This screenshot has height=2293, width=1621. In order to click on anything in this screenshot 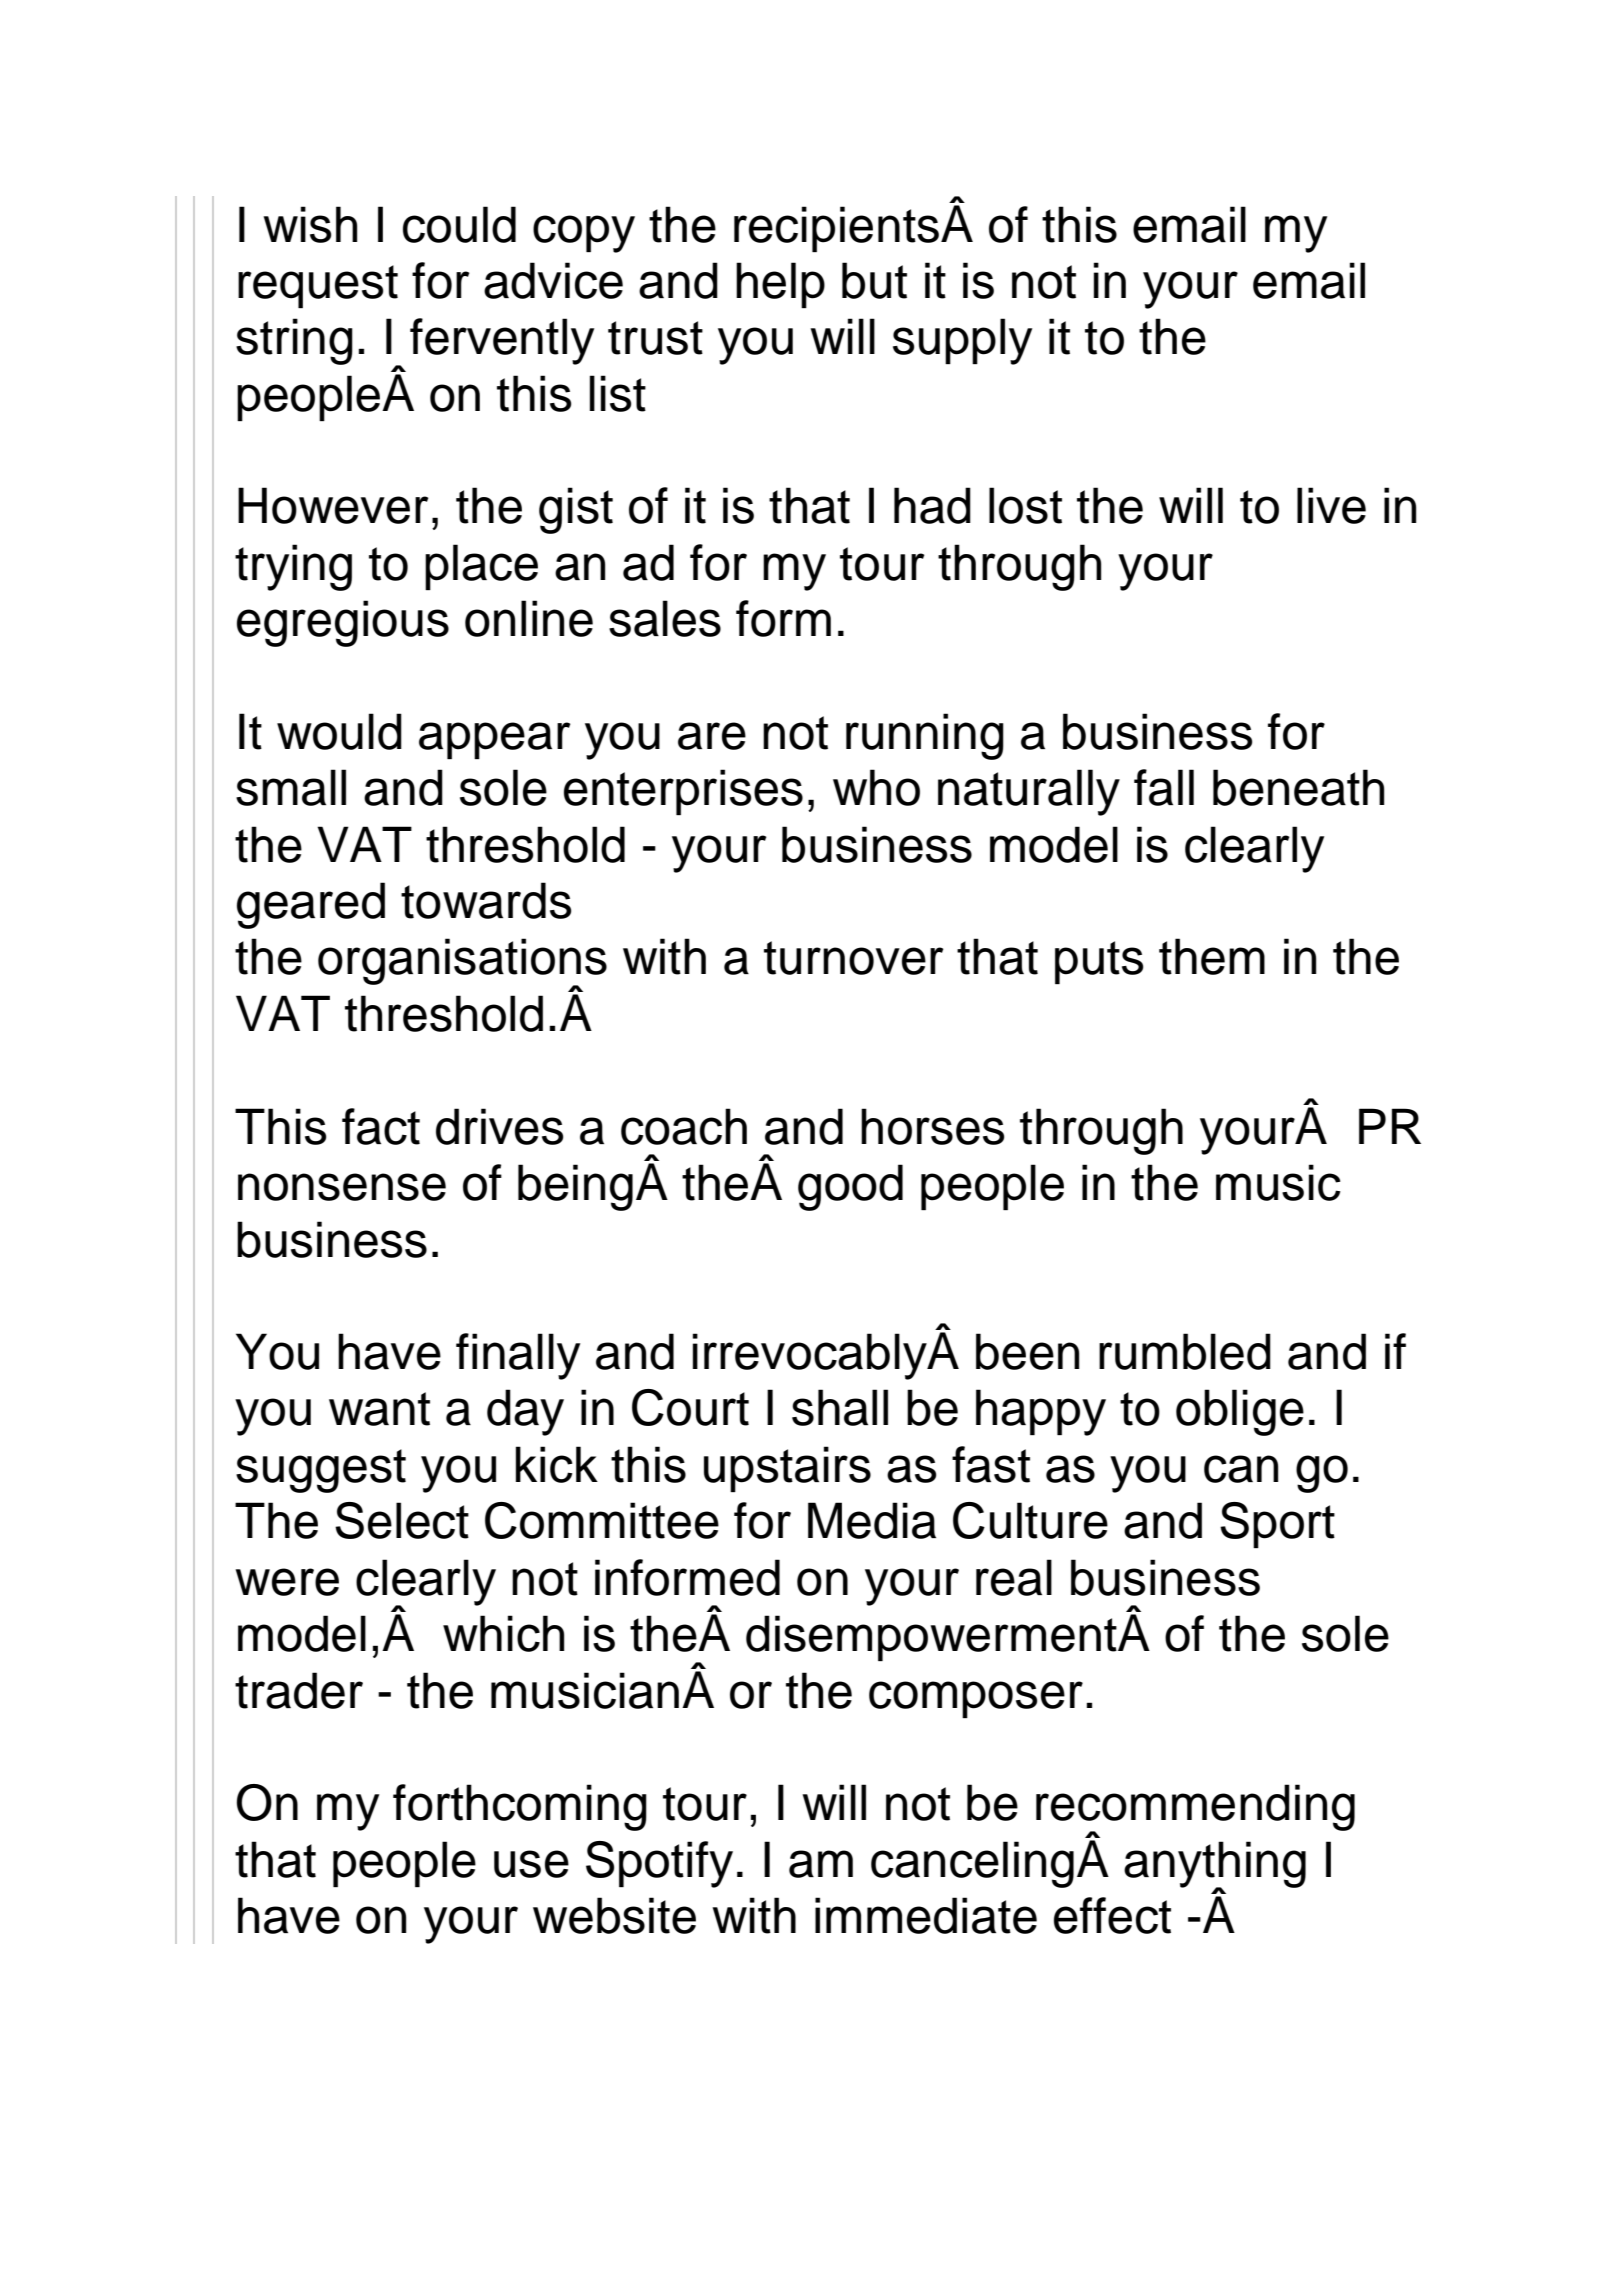, I will do `click(1215, 1865)`.
